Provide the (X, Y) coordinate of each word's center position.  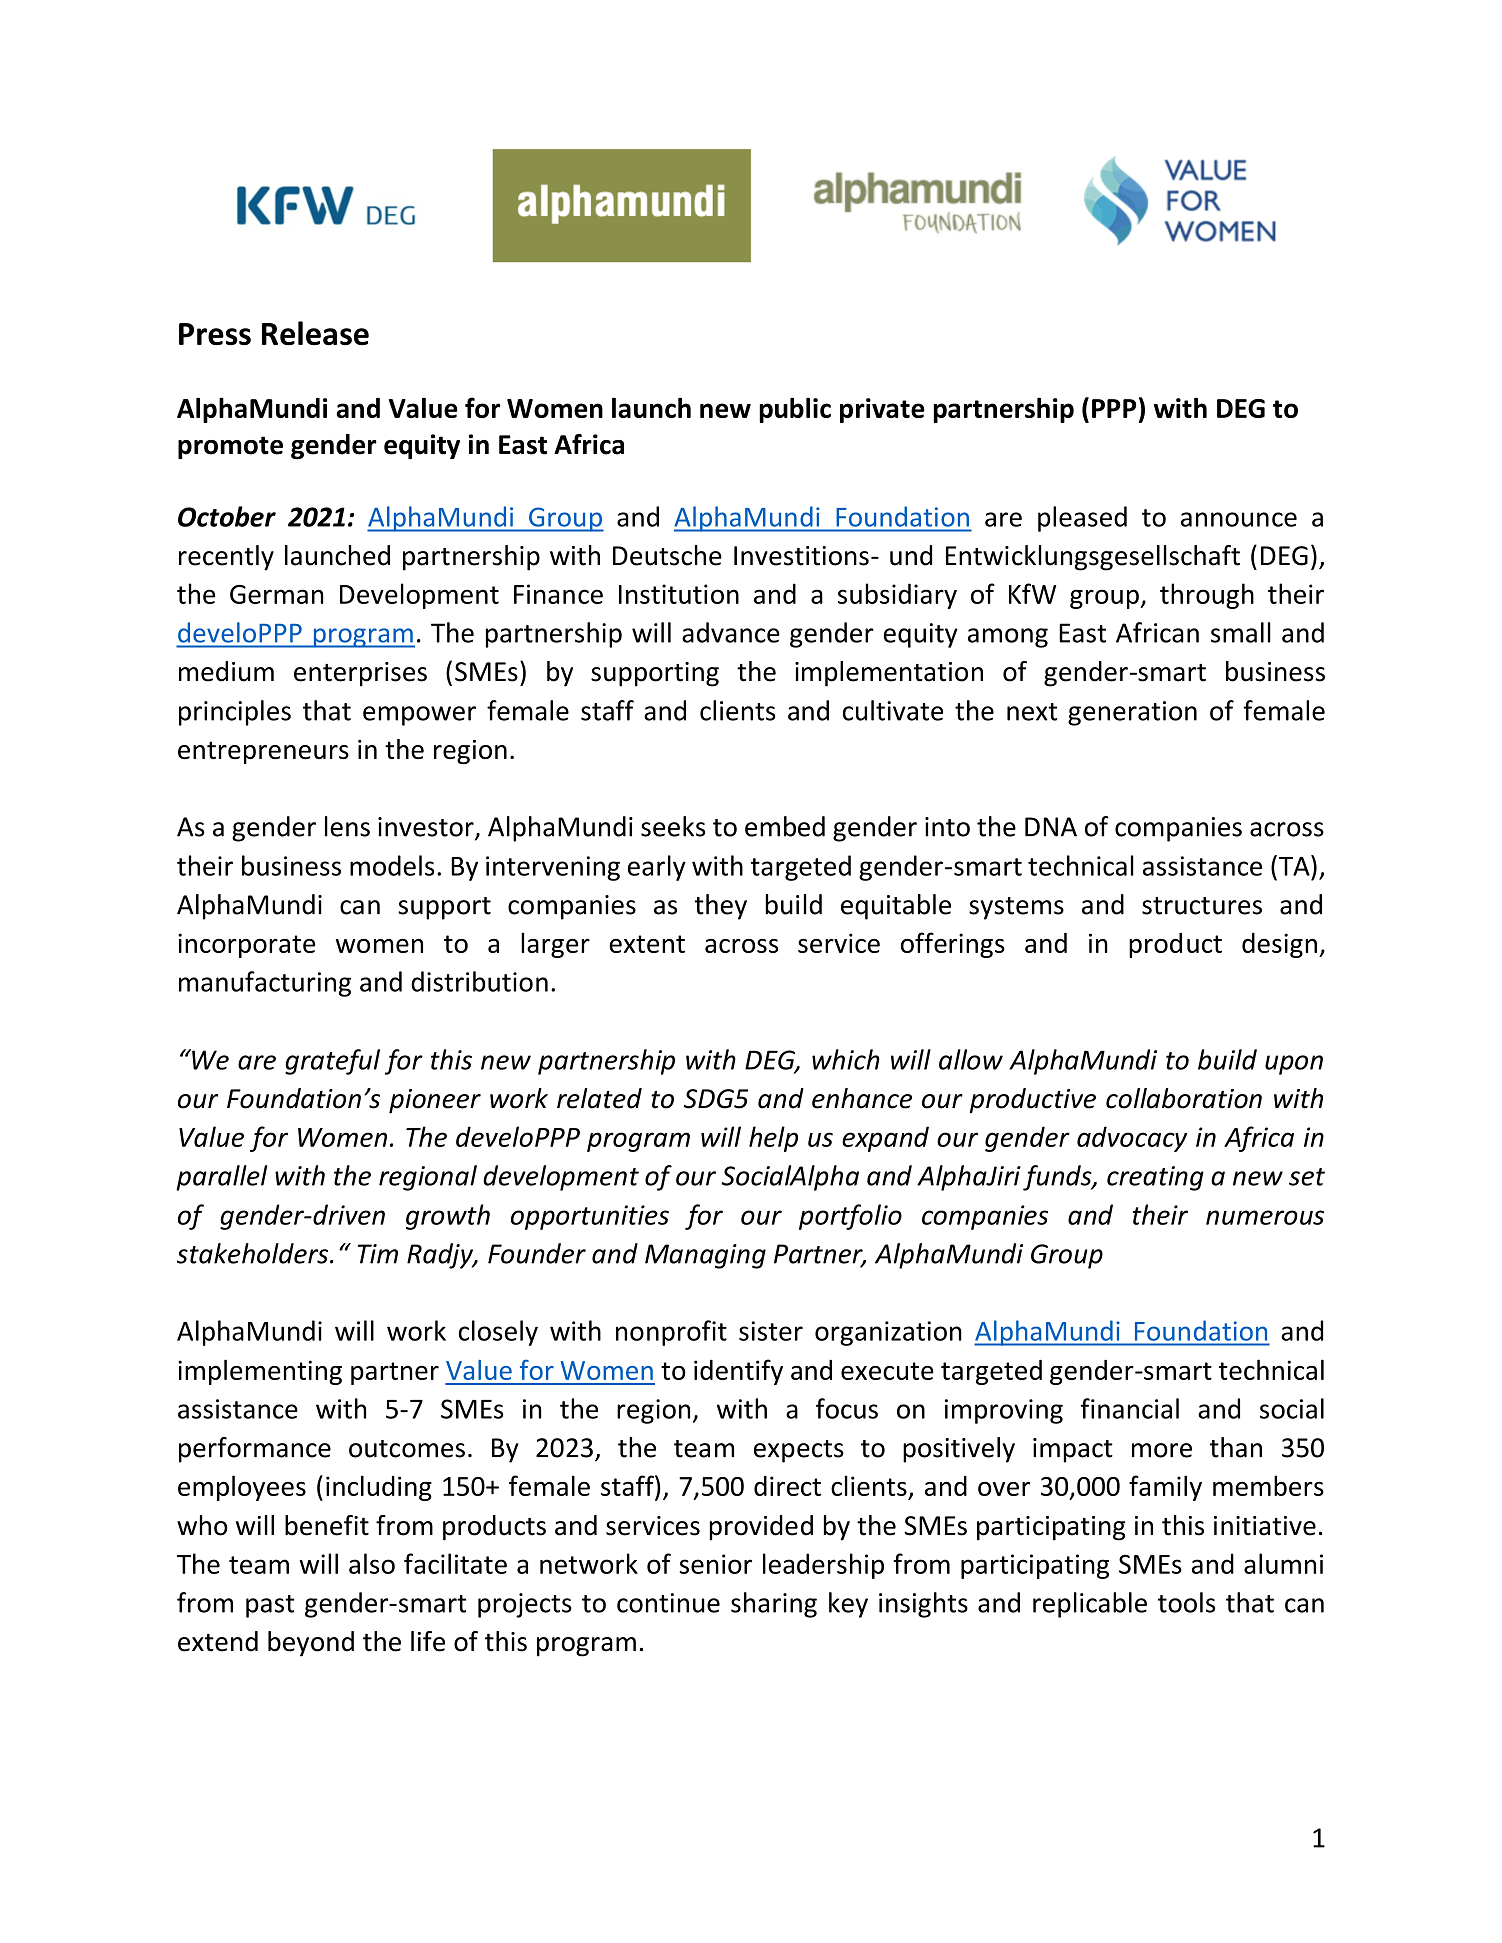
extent (647, 944)
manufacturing (265, 984)
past (270, 1606)
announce (1239, 519)
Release (315, 333)
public (795, 410)
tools (1186, 1602)
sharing (774, 1605)
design (1279, 945)
